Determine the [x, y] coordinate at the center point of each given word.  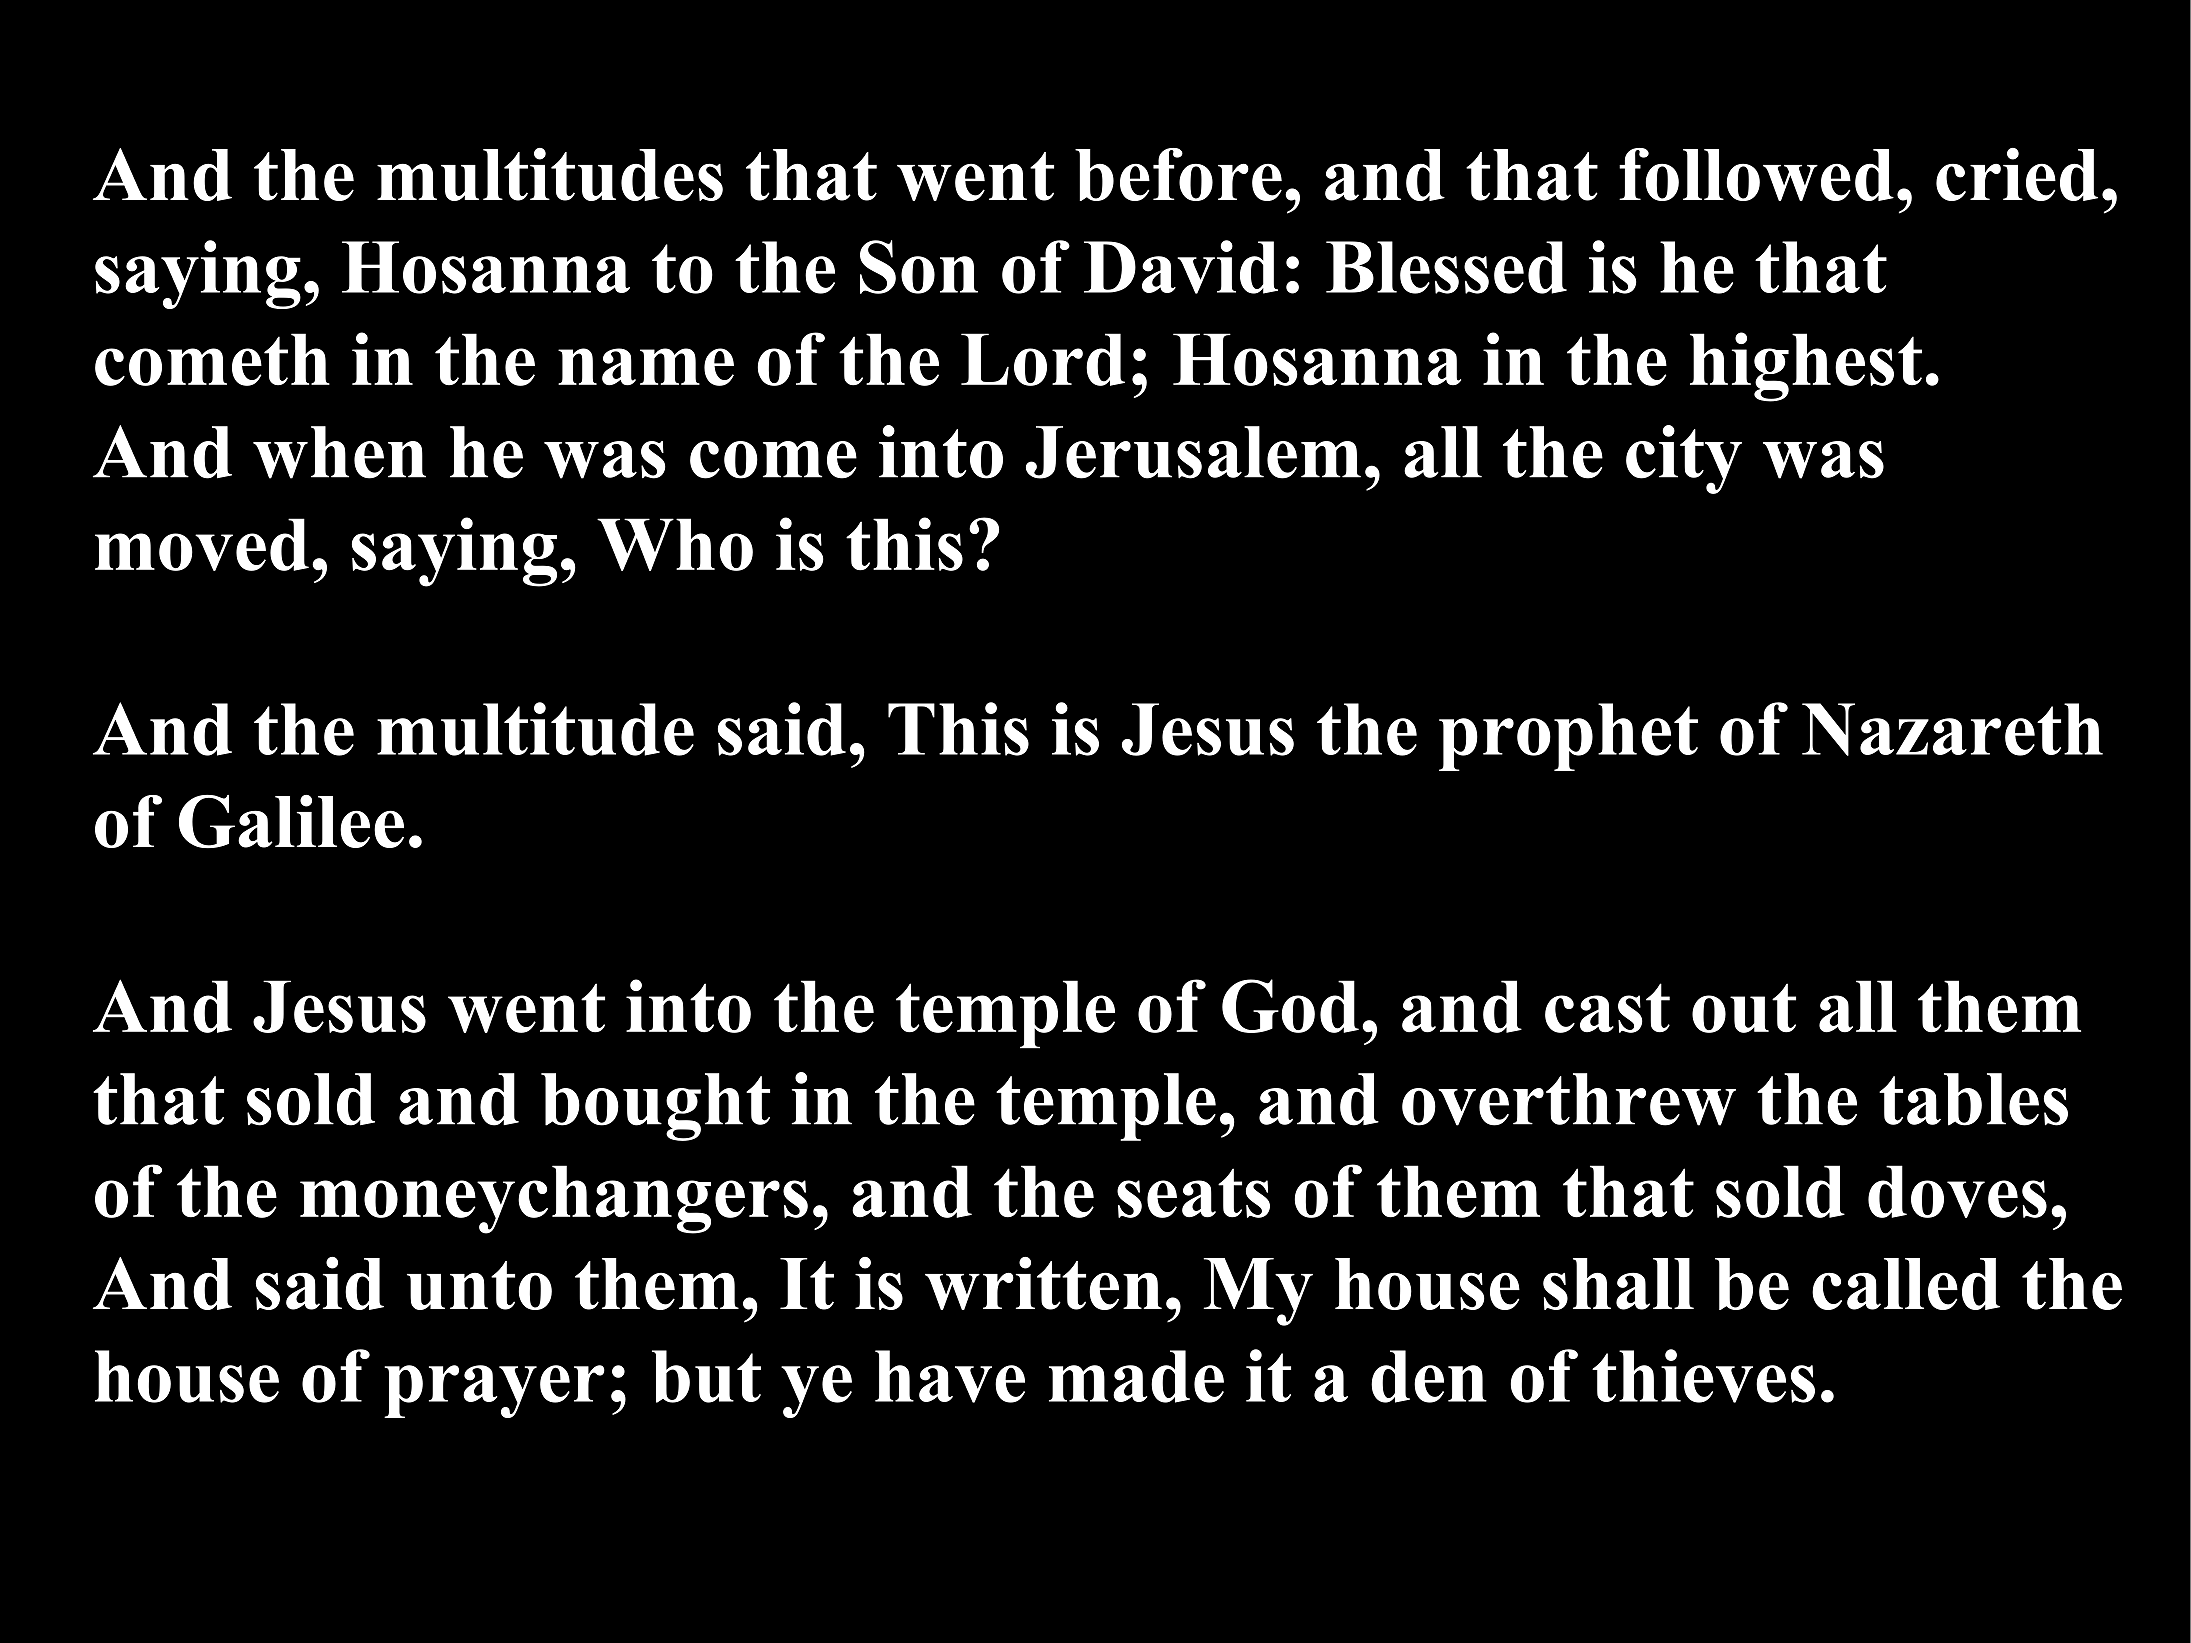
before [1178, 174]
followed [1756, 174]
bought [655, 1107]
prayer [494, 1391]
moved [202, 544]
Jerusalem [1193, 452]
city [1684, 459]
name [646, 367]
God [1290, 1006]
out [1744, 1008]
